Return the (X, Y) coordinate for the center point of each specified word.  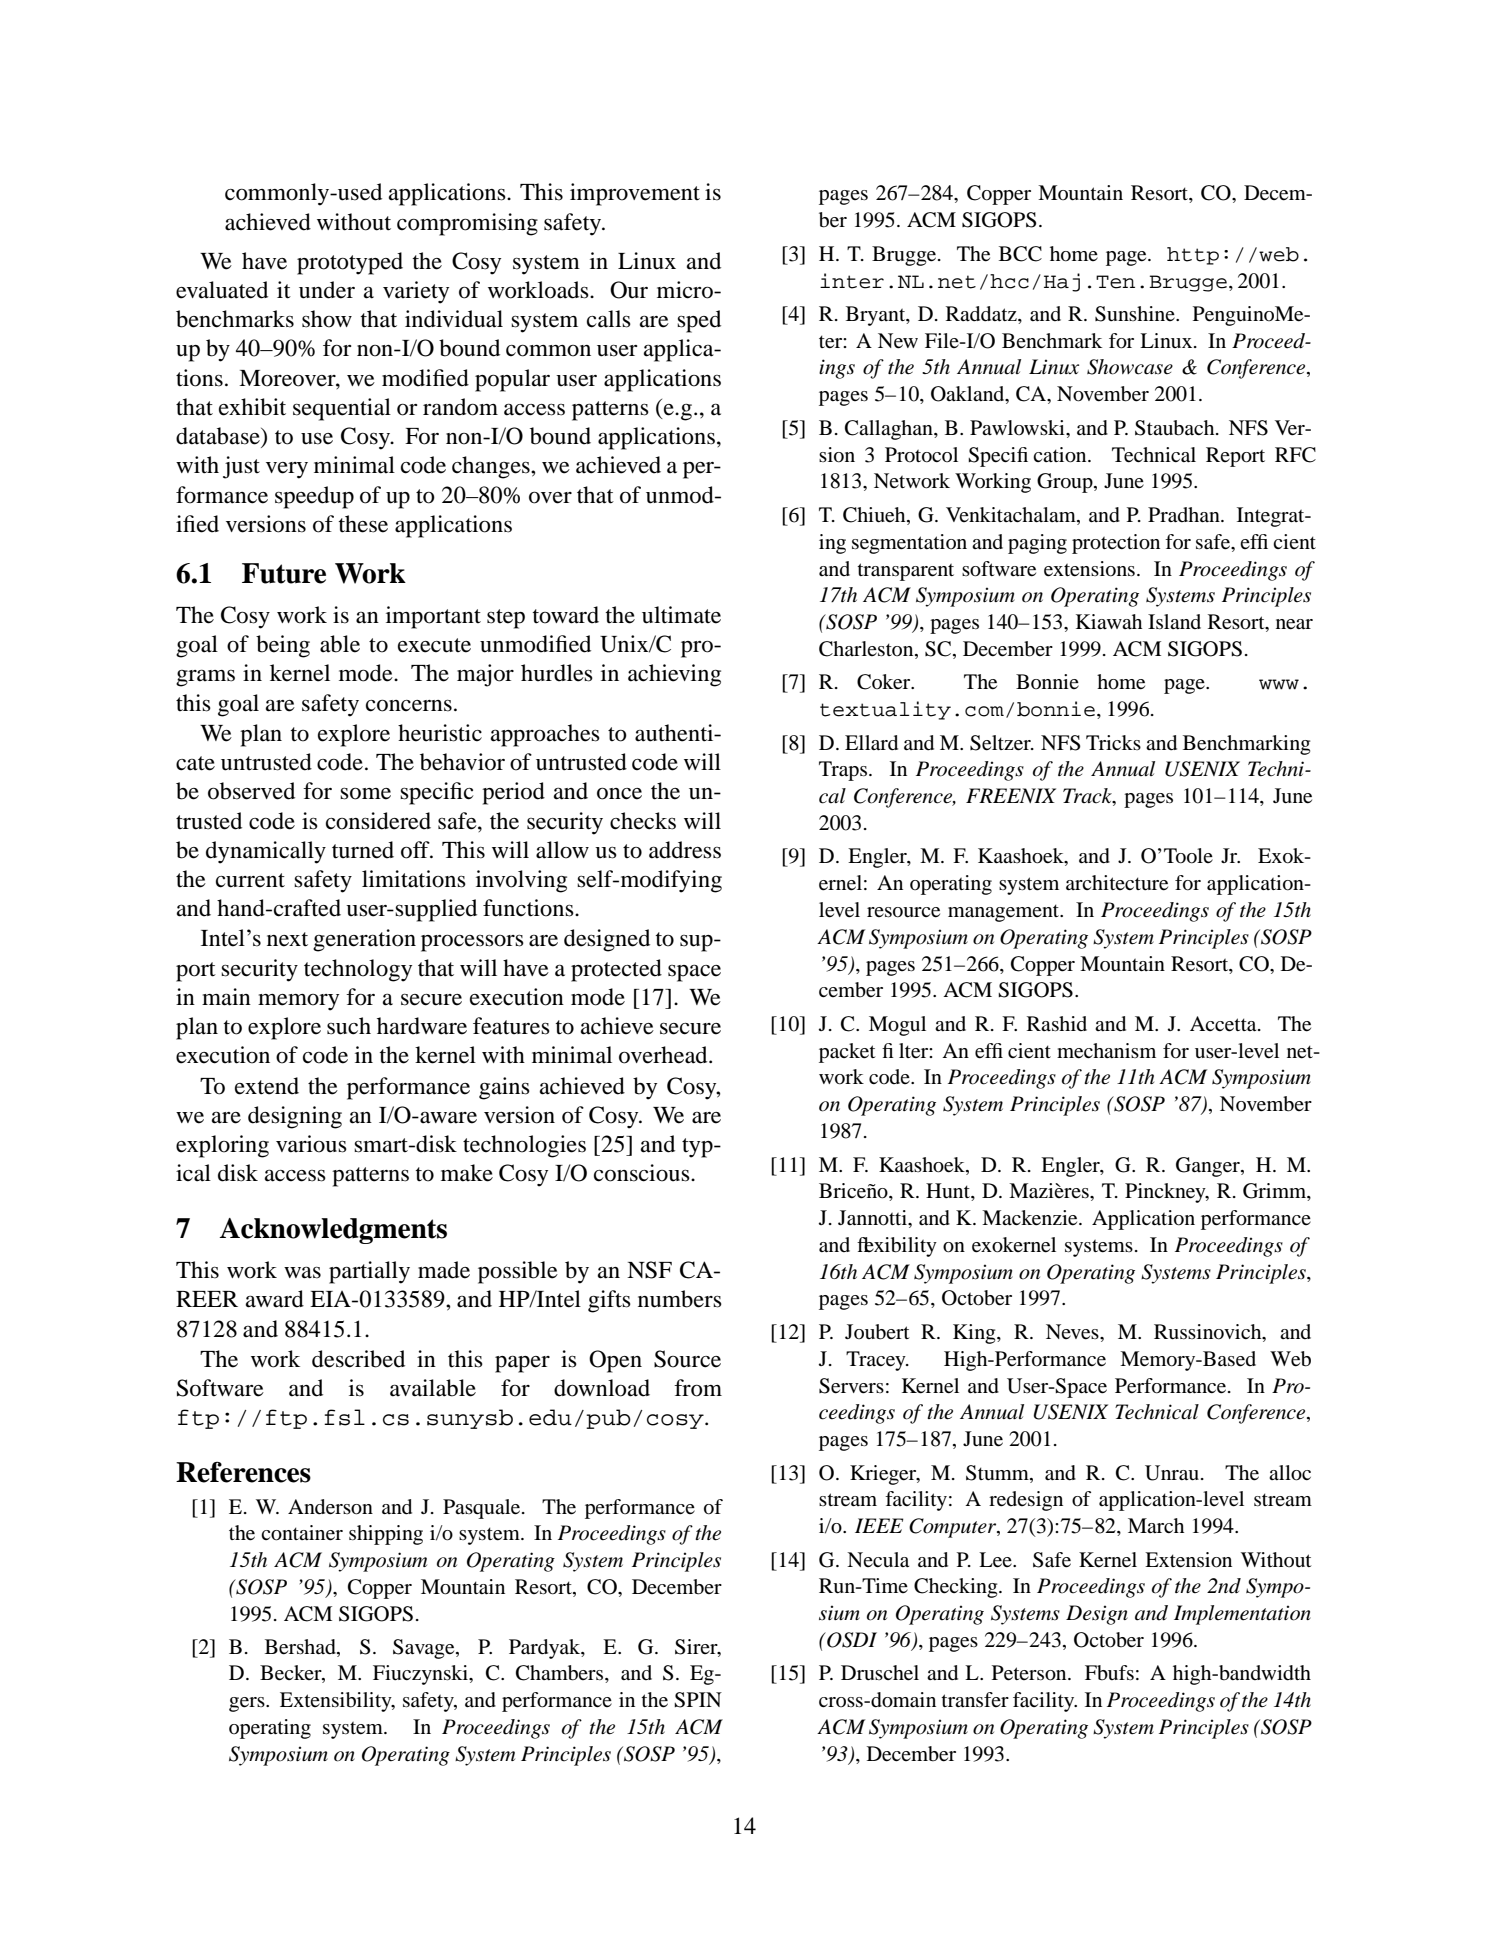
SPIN (698, 1700)
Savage (425, 1649)
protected (616, 970)
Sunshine (1136, 314)
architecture (1117, 883)
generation (364, 940)
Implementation (1242, 1615)
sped (699, 321)
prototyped (350, 263)
